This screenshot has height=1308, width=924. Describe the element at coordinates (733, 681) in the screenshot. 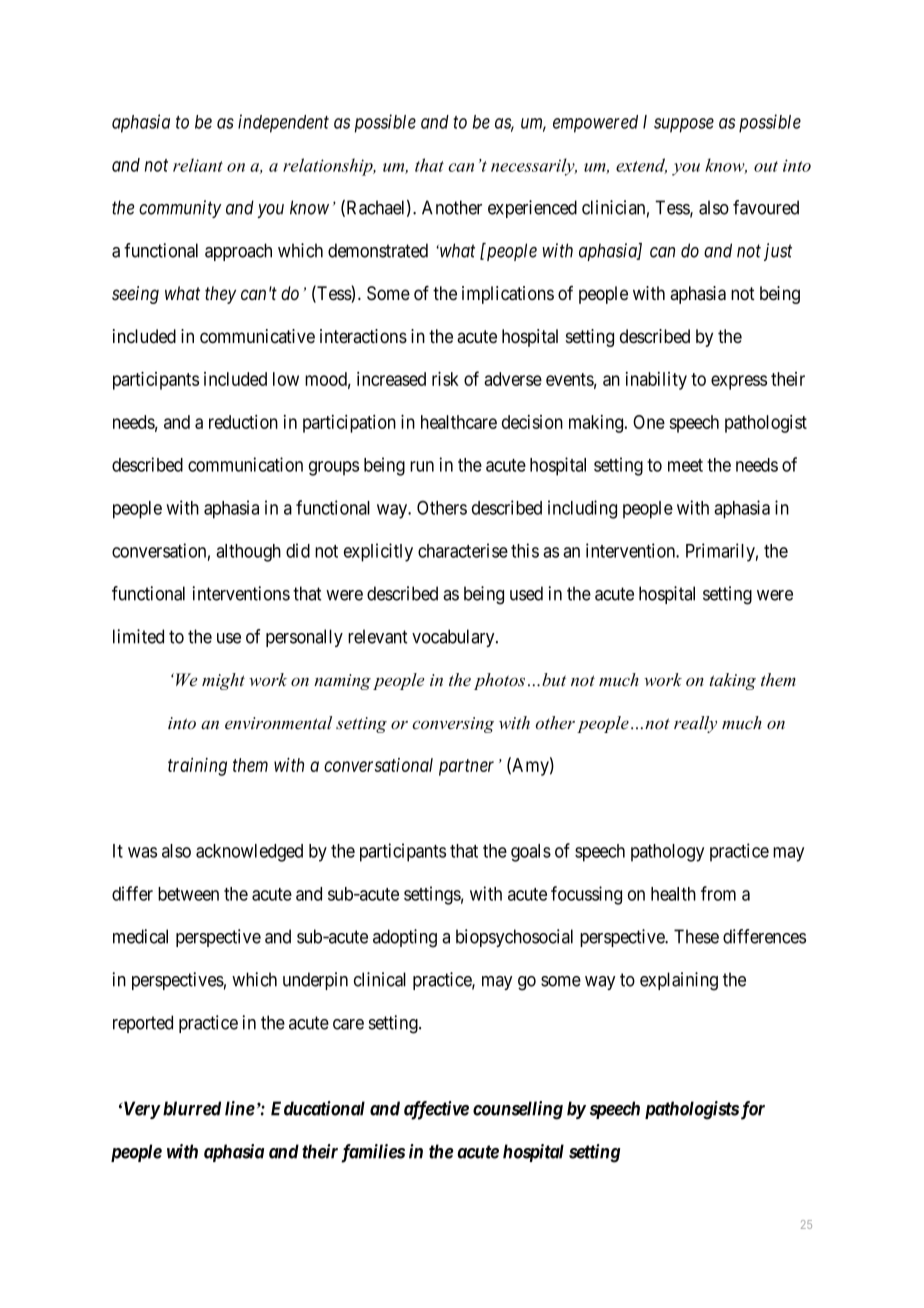

I see `taking` at that location.
